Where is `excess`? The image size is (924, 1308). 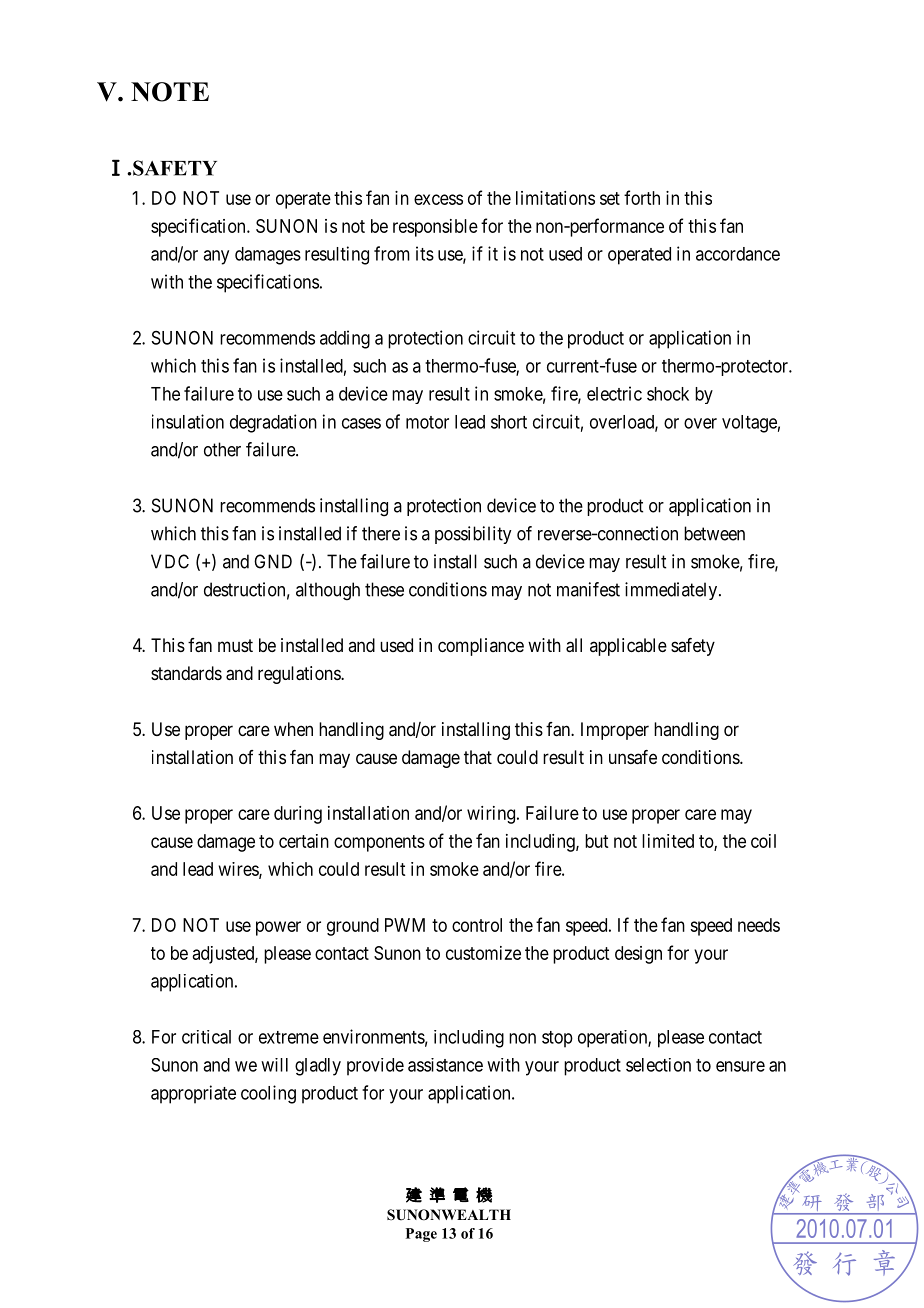
excess is located at coordinates (438, 199).
